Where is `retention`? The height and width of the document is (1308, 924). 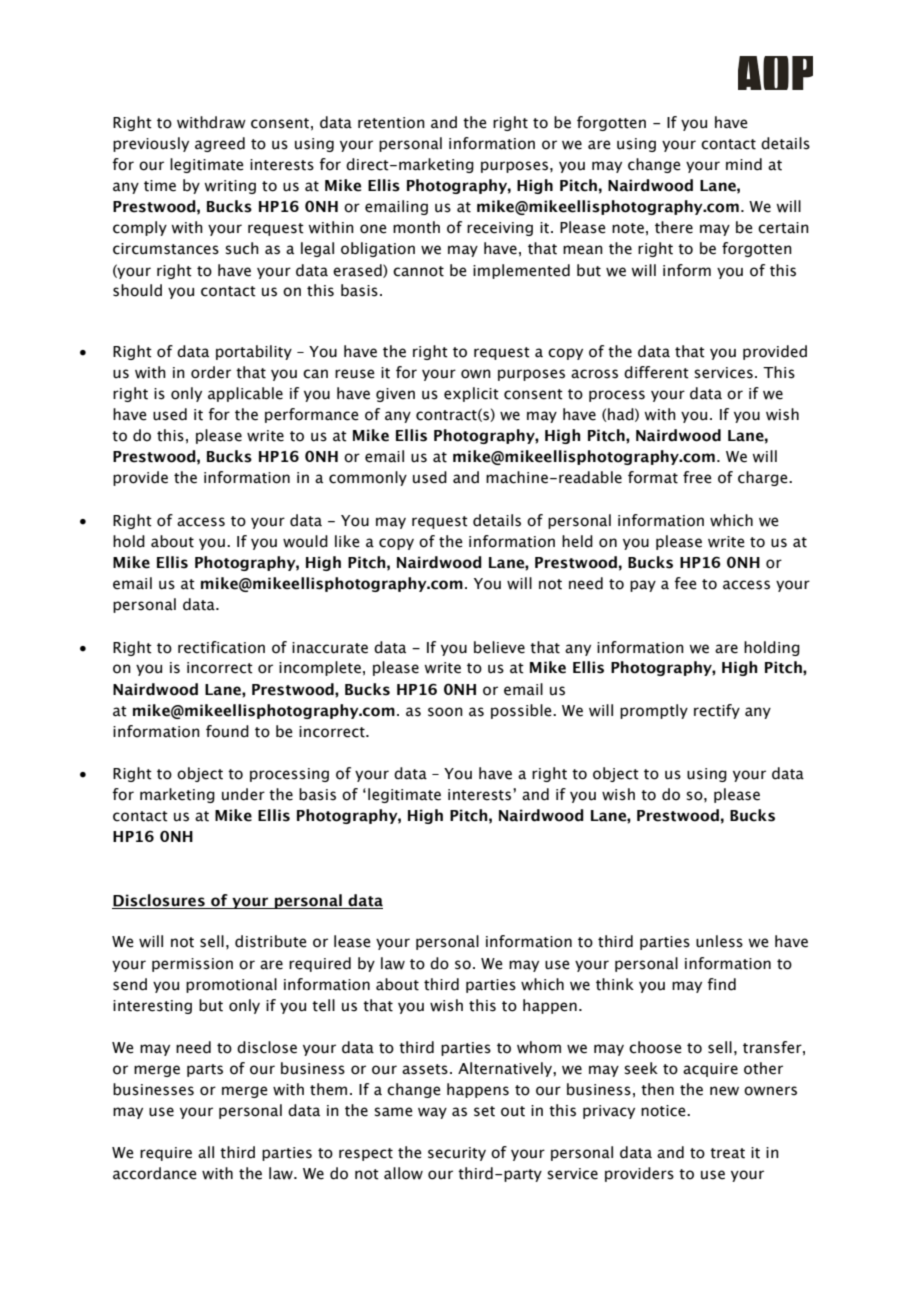 retention is located at coordinates (391, 123).
